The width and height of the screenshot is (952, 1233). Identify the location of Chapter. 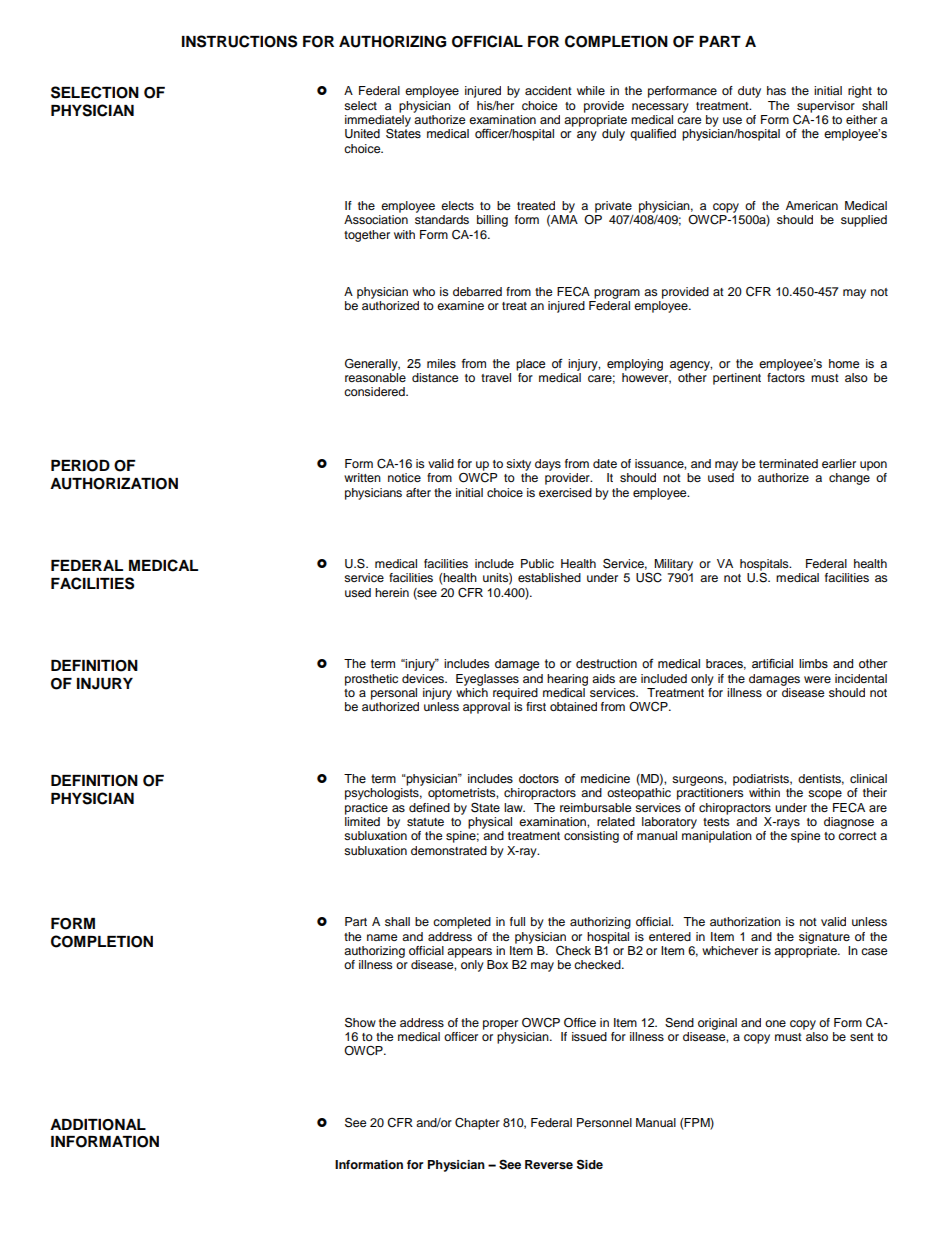
(477, 1124).
